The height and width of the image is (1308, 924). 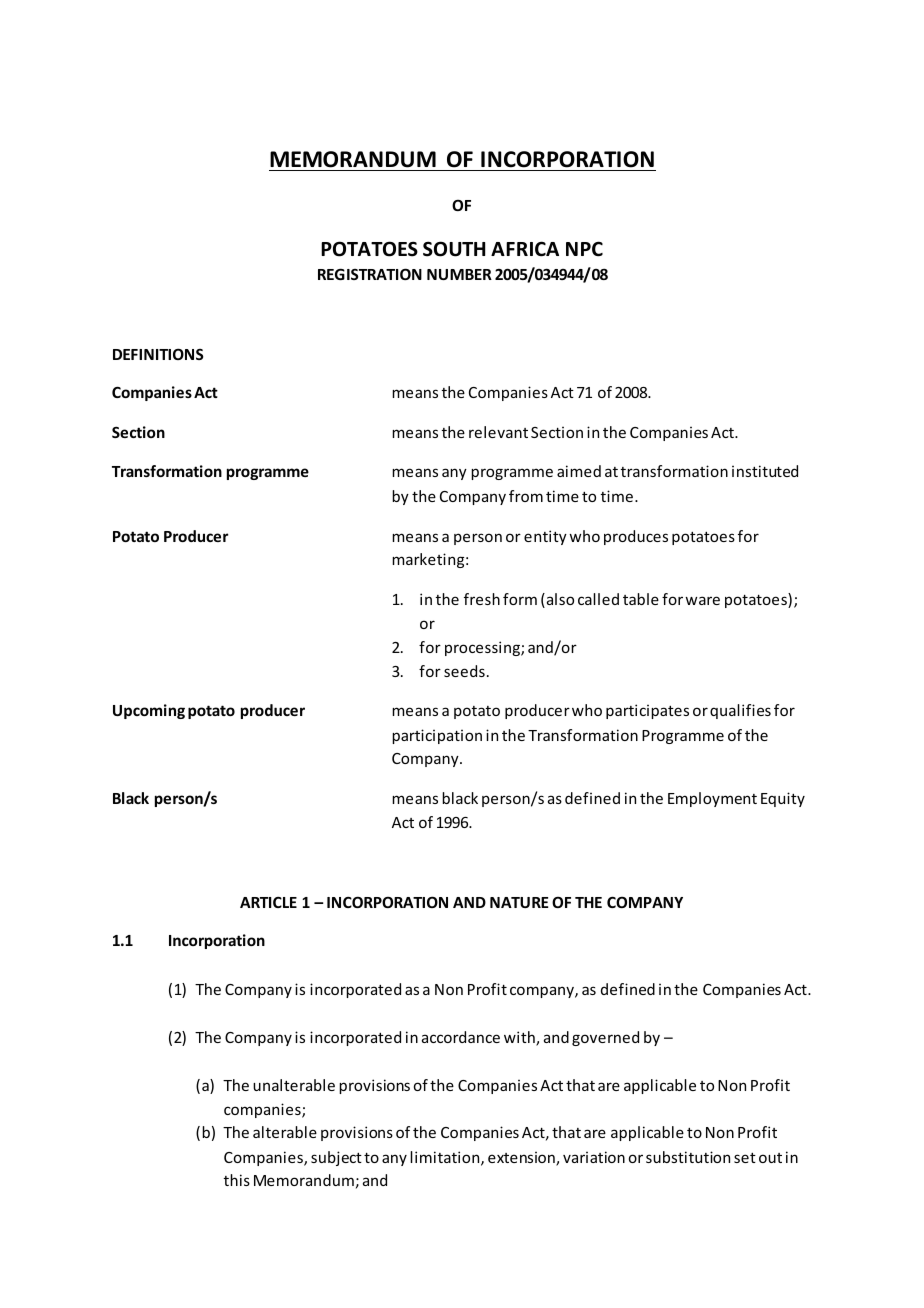 I want to click on from, so click(x=526, y=496).
